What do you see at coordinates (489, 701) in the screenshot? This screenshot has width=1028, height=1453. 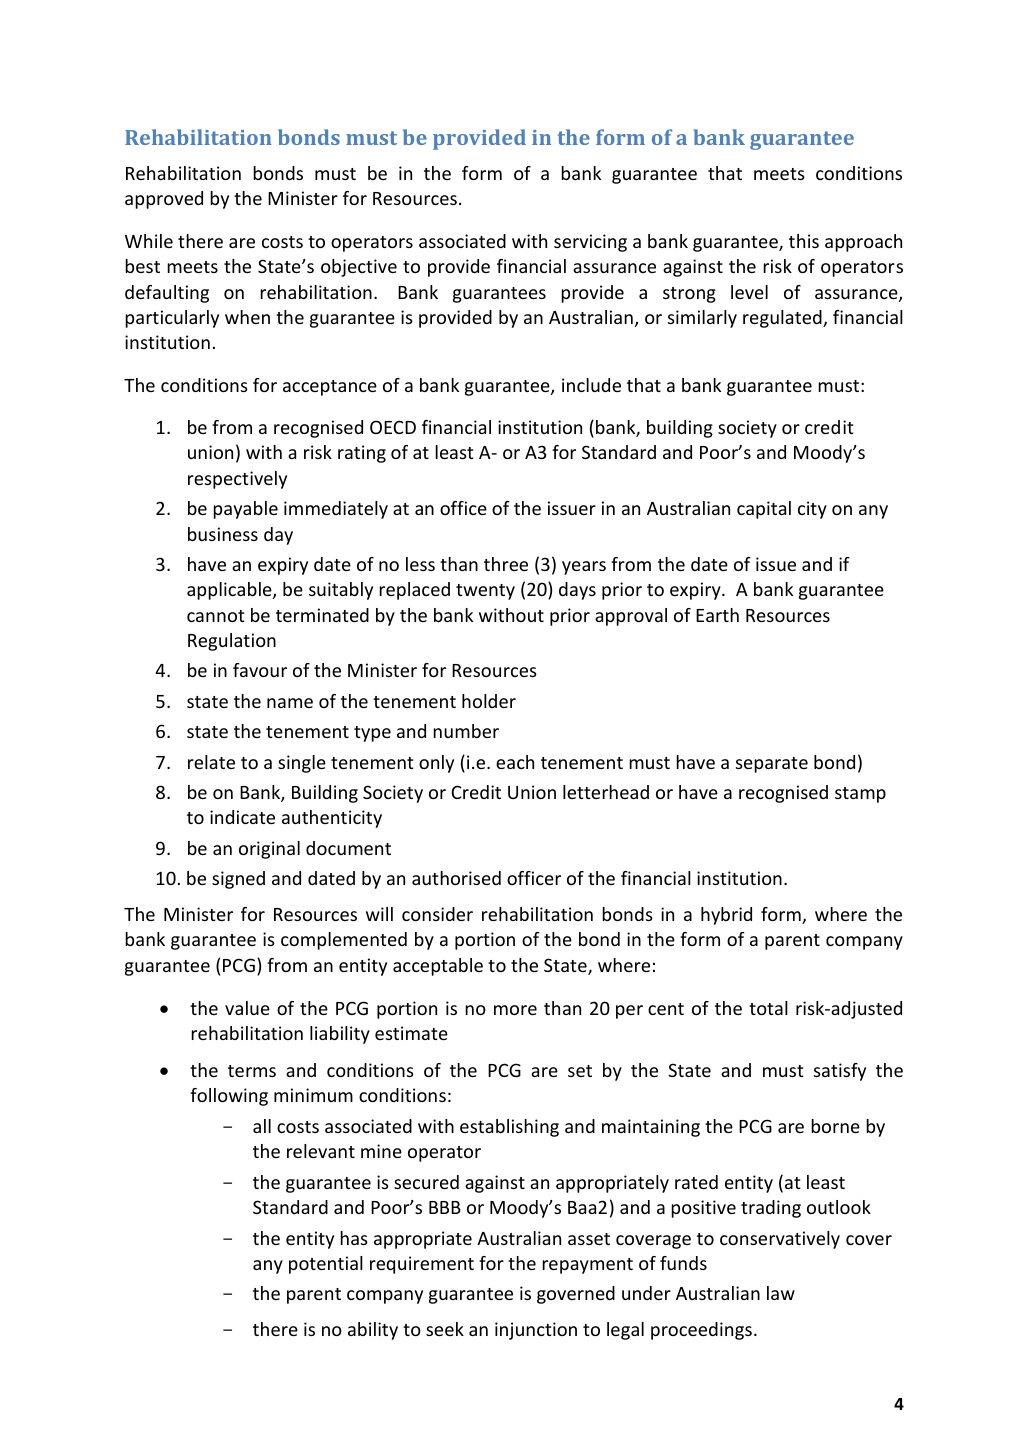 I see `holder` at bounding box center [489, 701].
